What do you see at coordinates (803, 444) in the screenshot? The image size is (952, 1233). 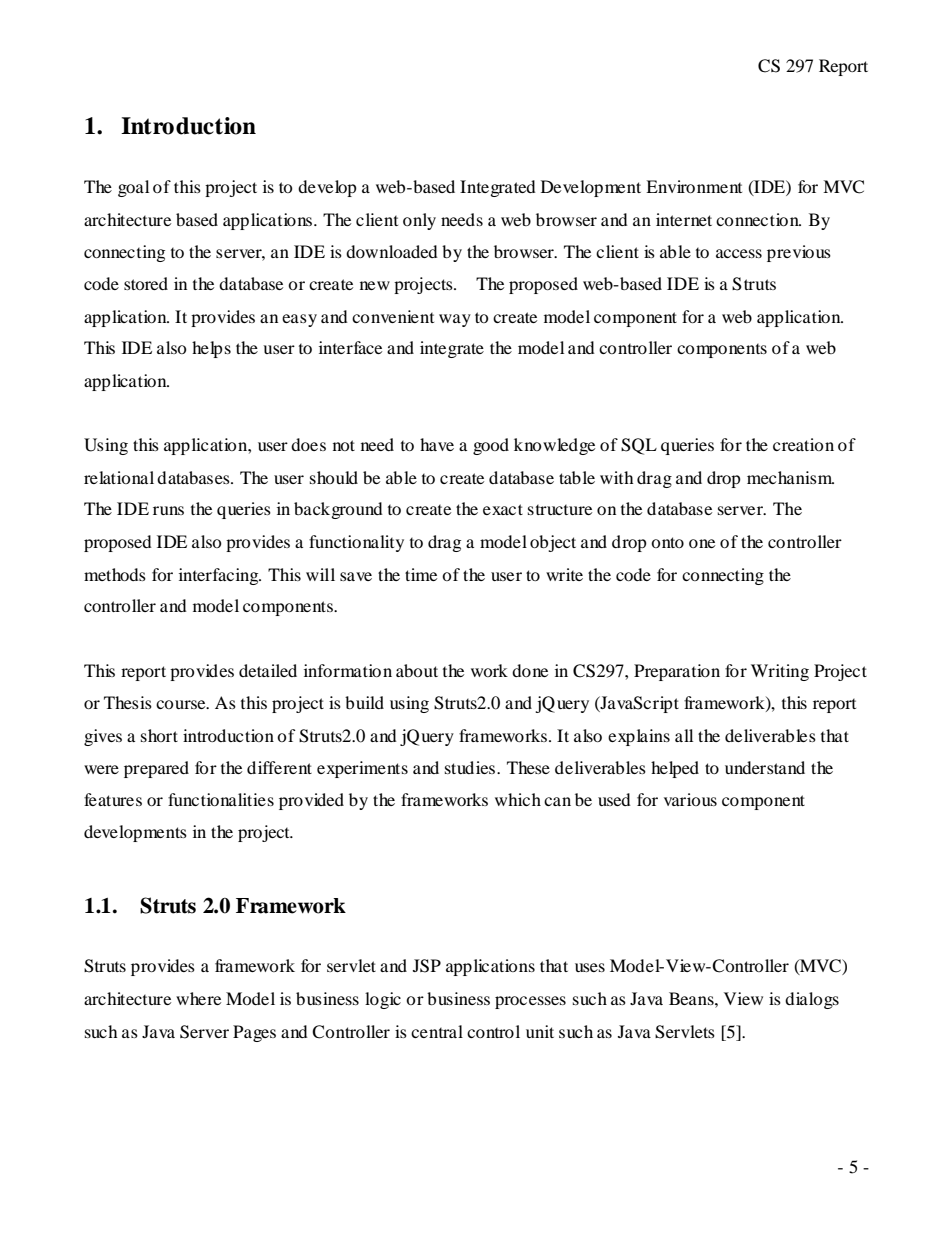 I see `creation` at bounding box center [803, 444].
